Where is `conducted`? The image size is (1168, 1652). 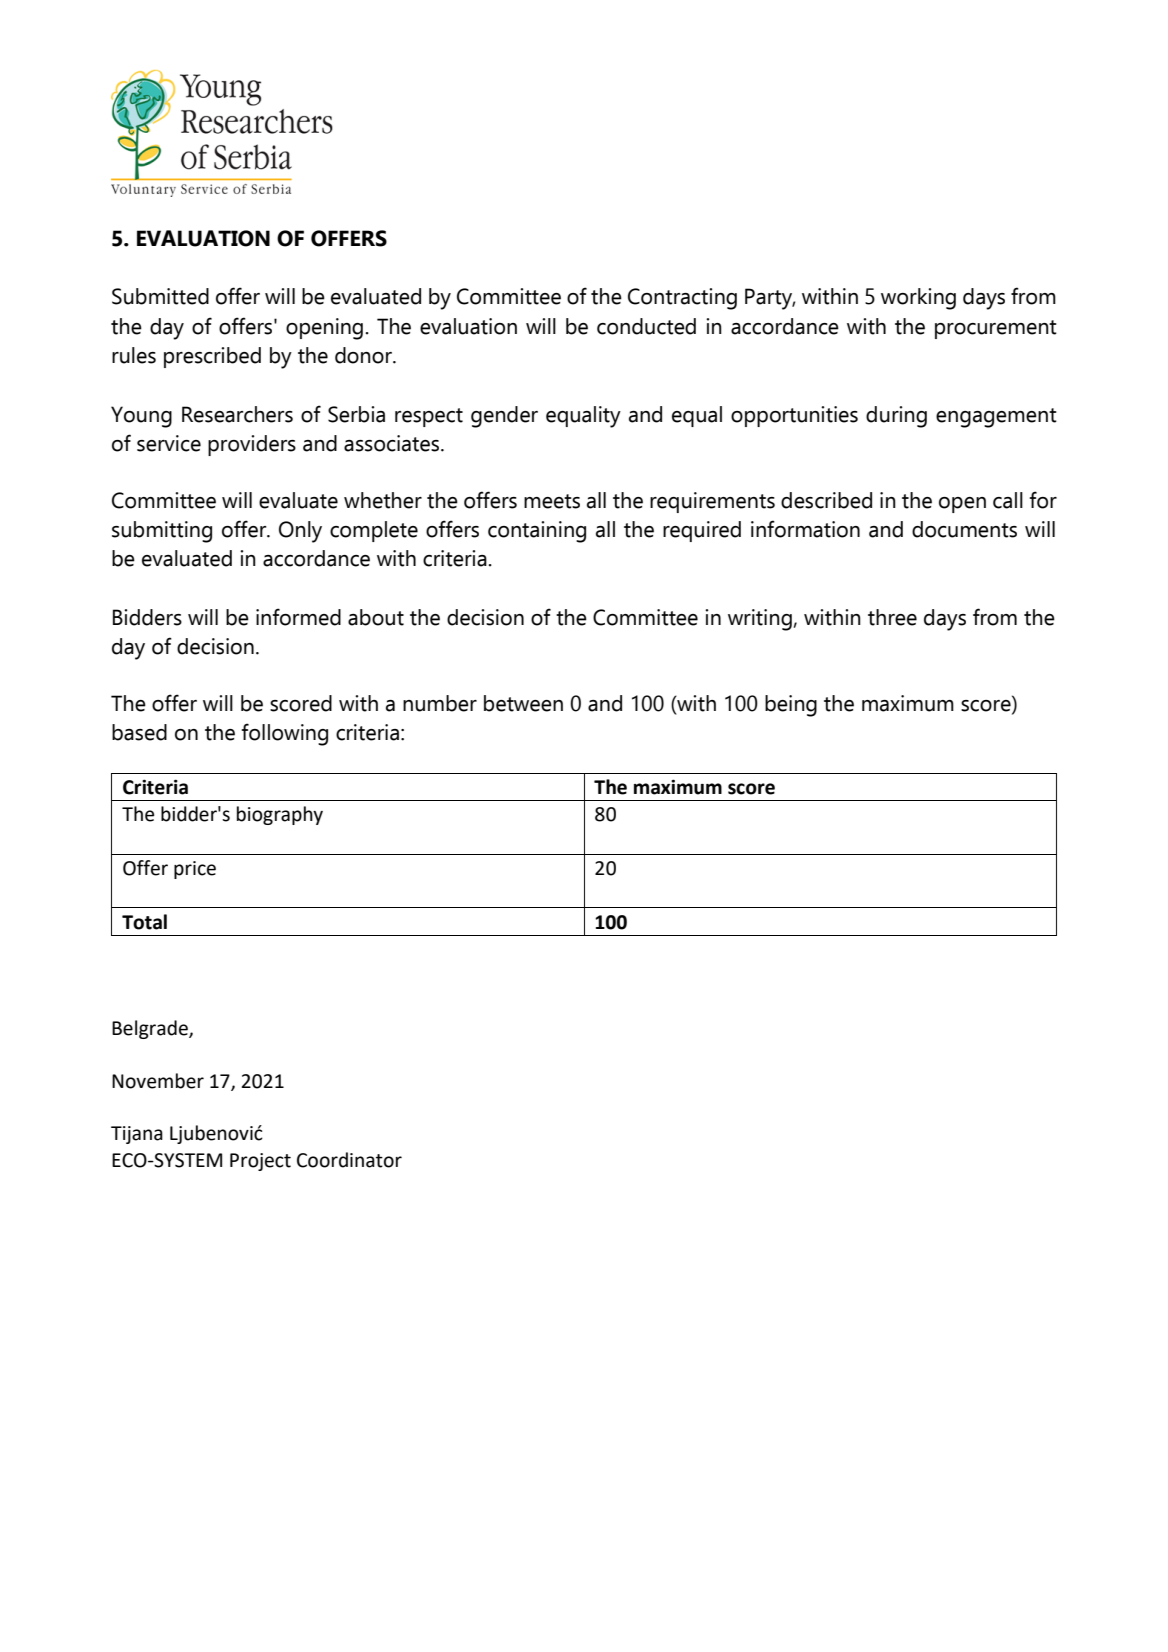
conducted is located at coordinates (646, 326).
